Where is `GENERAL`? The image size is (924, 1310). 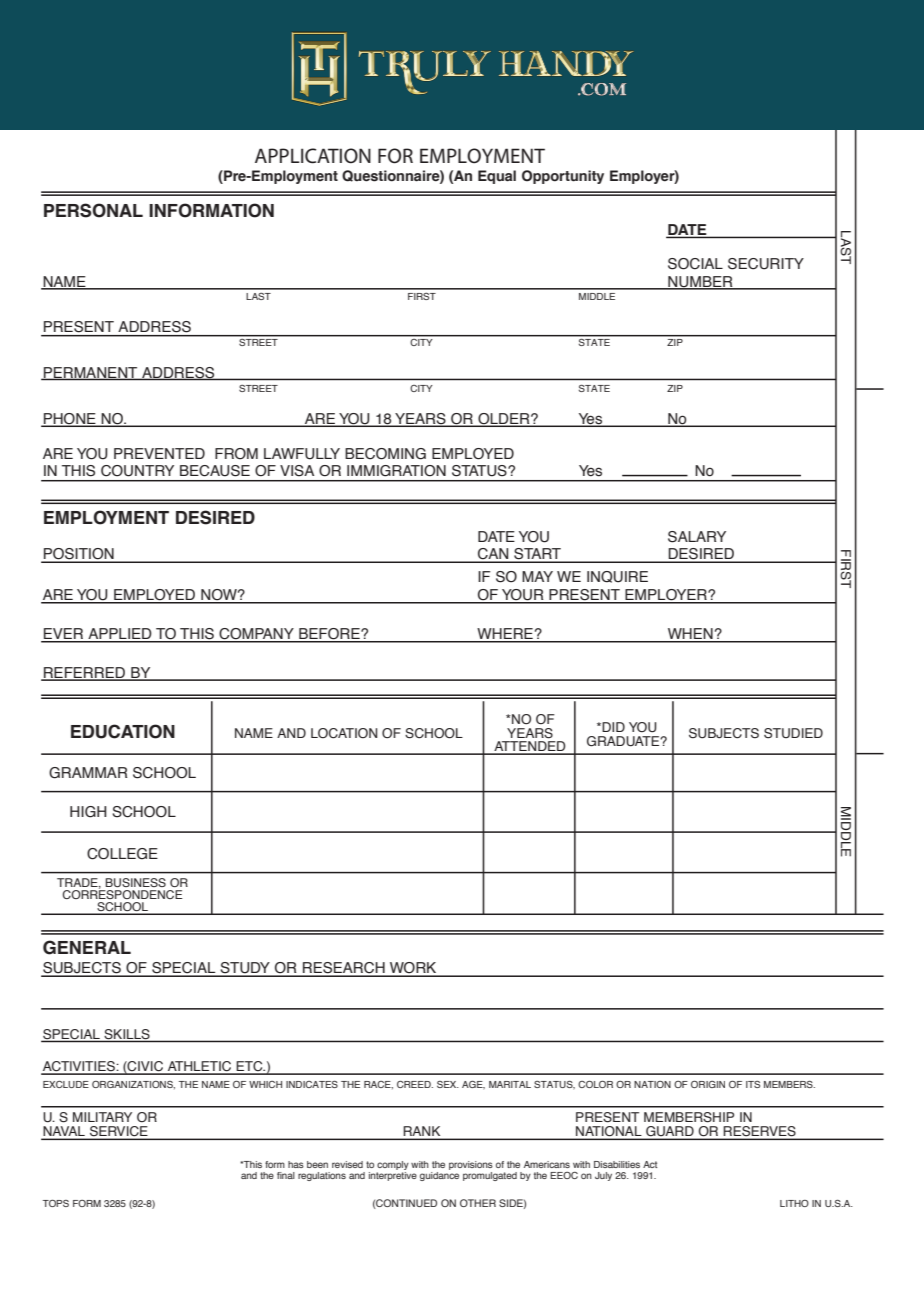
GENERAL is located at coordinates (87, 947).
